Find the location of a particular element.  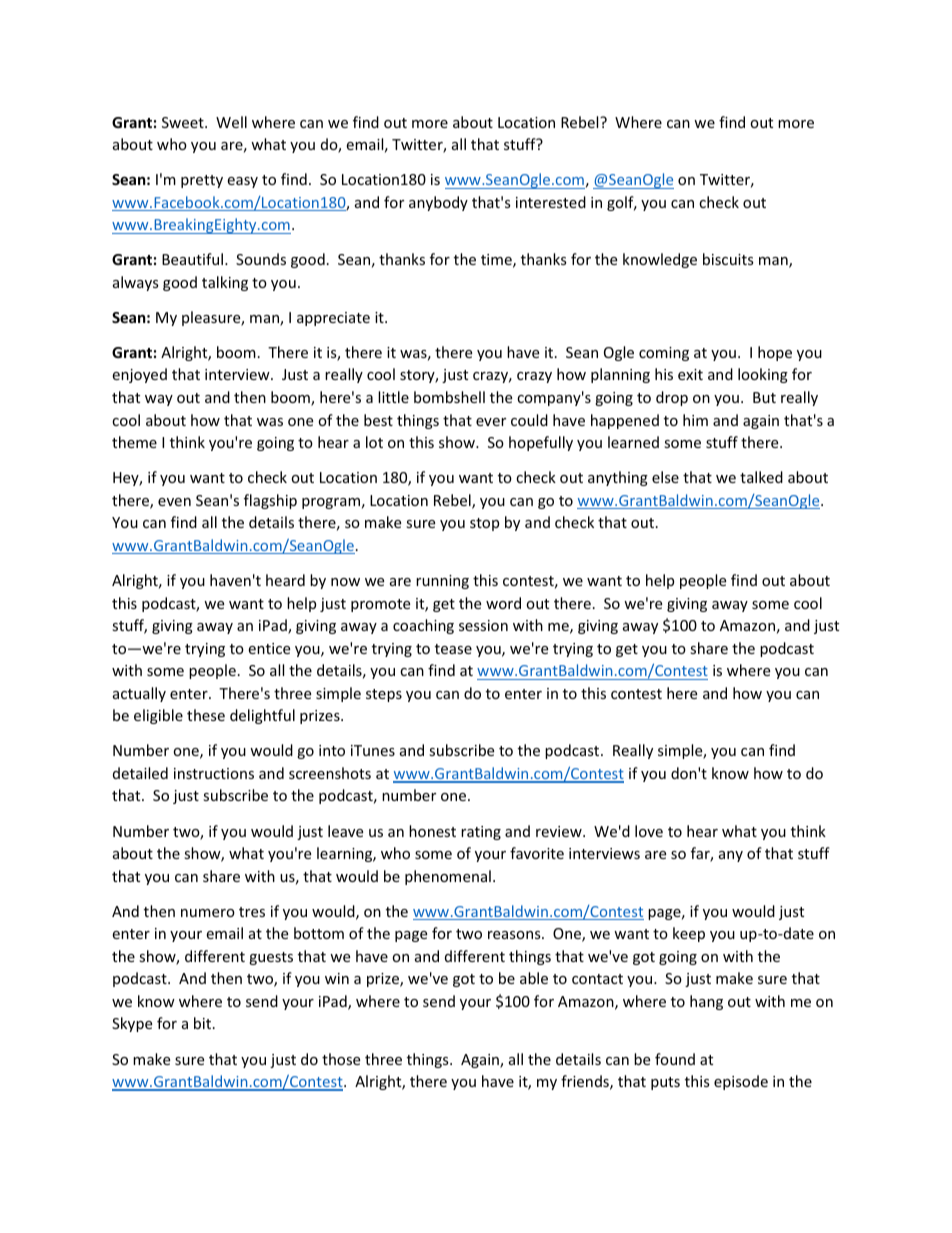

anybody is located at coordinates (438, 203).
